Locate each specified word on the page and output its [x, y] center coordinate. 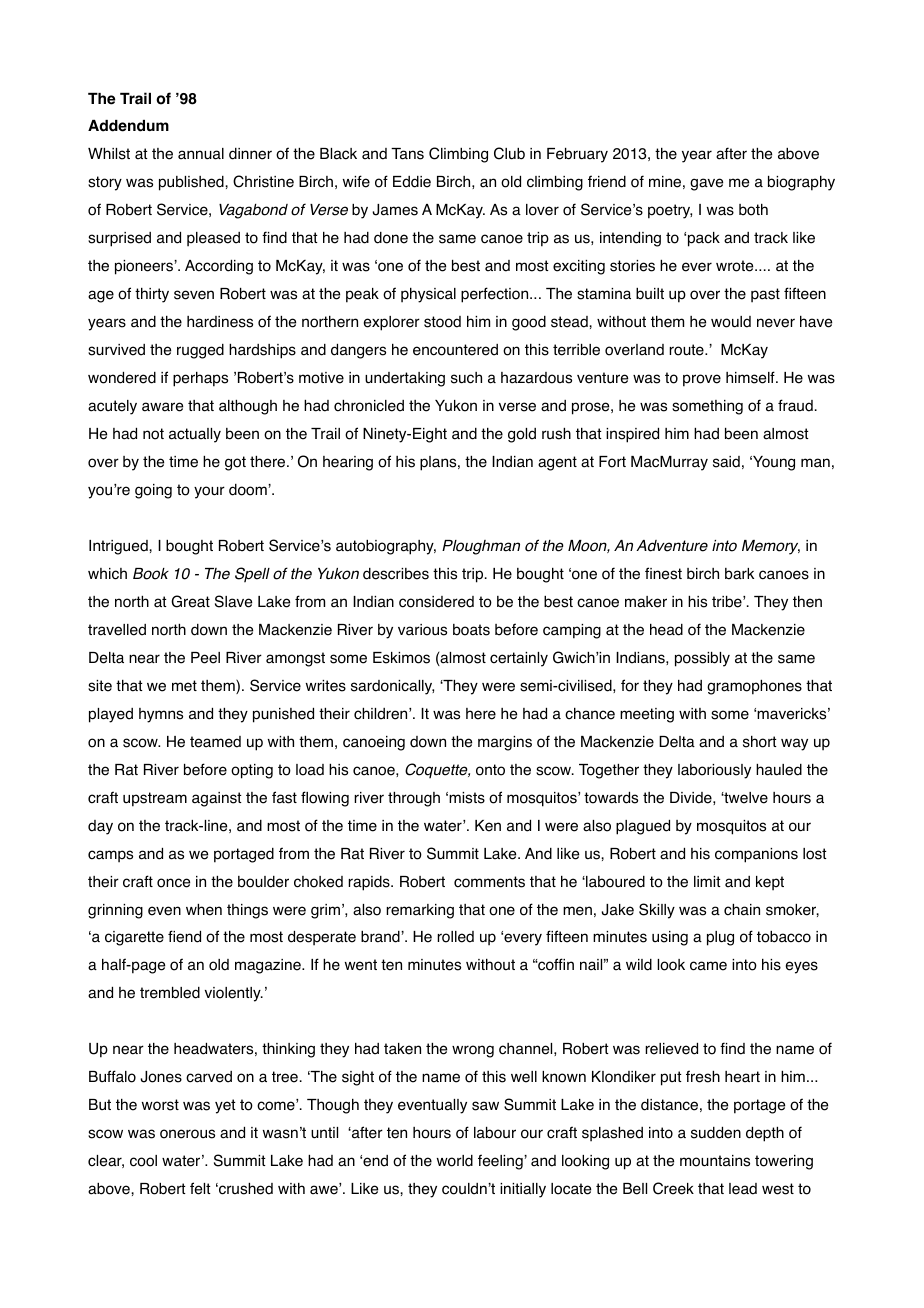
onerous [187, 1134]
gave [706, 184]
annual [201, 154]
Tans [407, 154]
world [455, 1161]
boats [471, 630]
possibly [702, 659]
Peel [205, 658]
